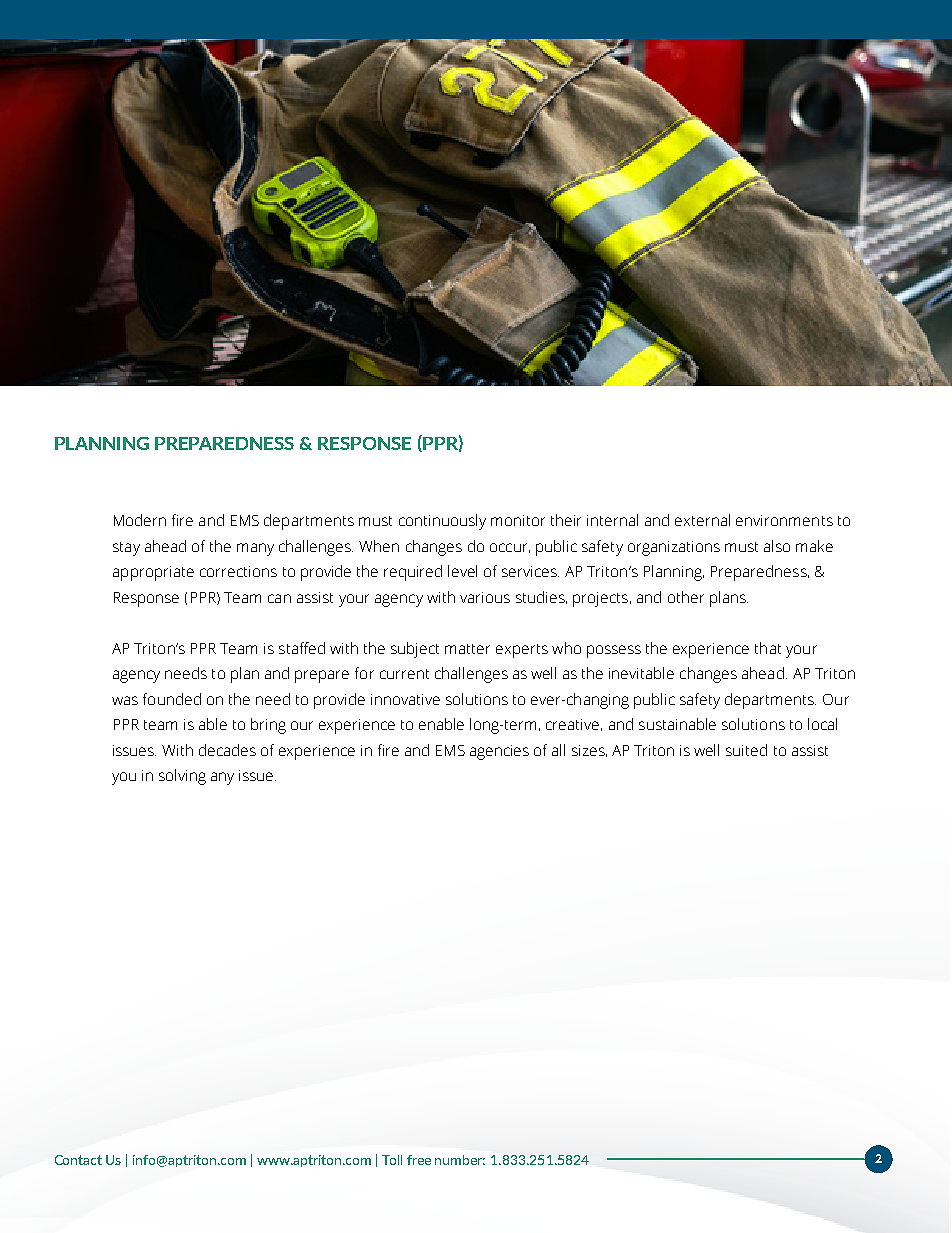 This screenshot has width=952, height=1233. Describe the element at coordinates (777, 546) in the screenshot. I see `also` at that location.
